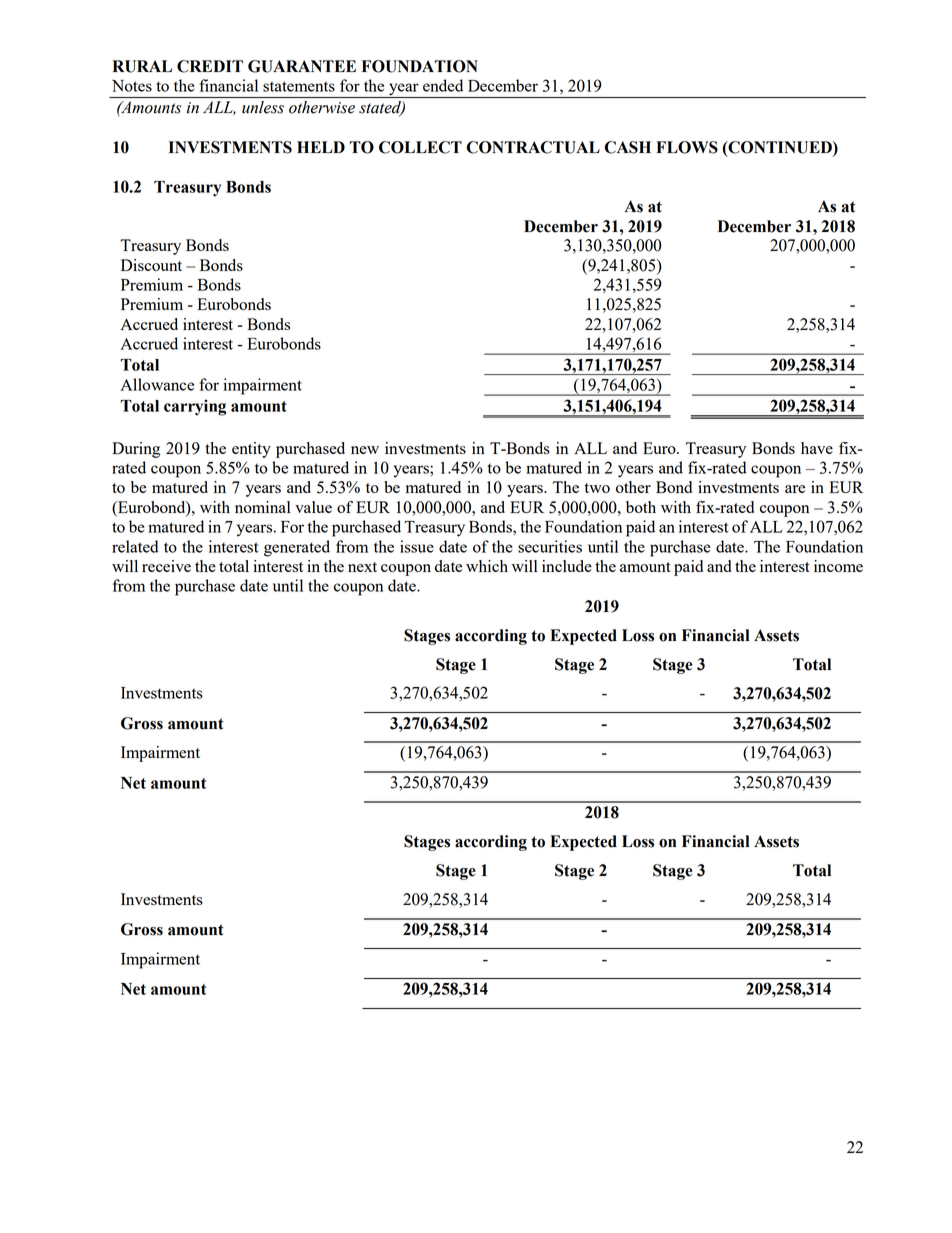 This document has height=1233, width=952. I want to click on income, so click(838, 566).
